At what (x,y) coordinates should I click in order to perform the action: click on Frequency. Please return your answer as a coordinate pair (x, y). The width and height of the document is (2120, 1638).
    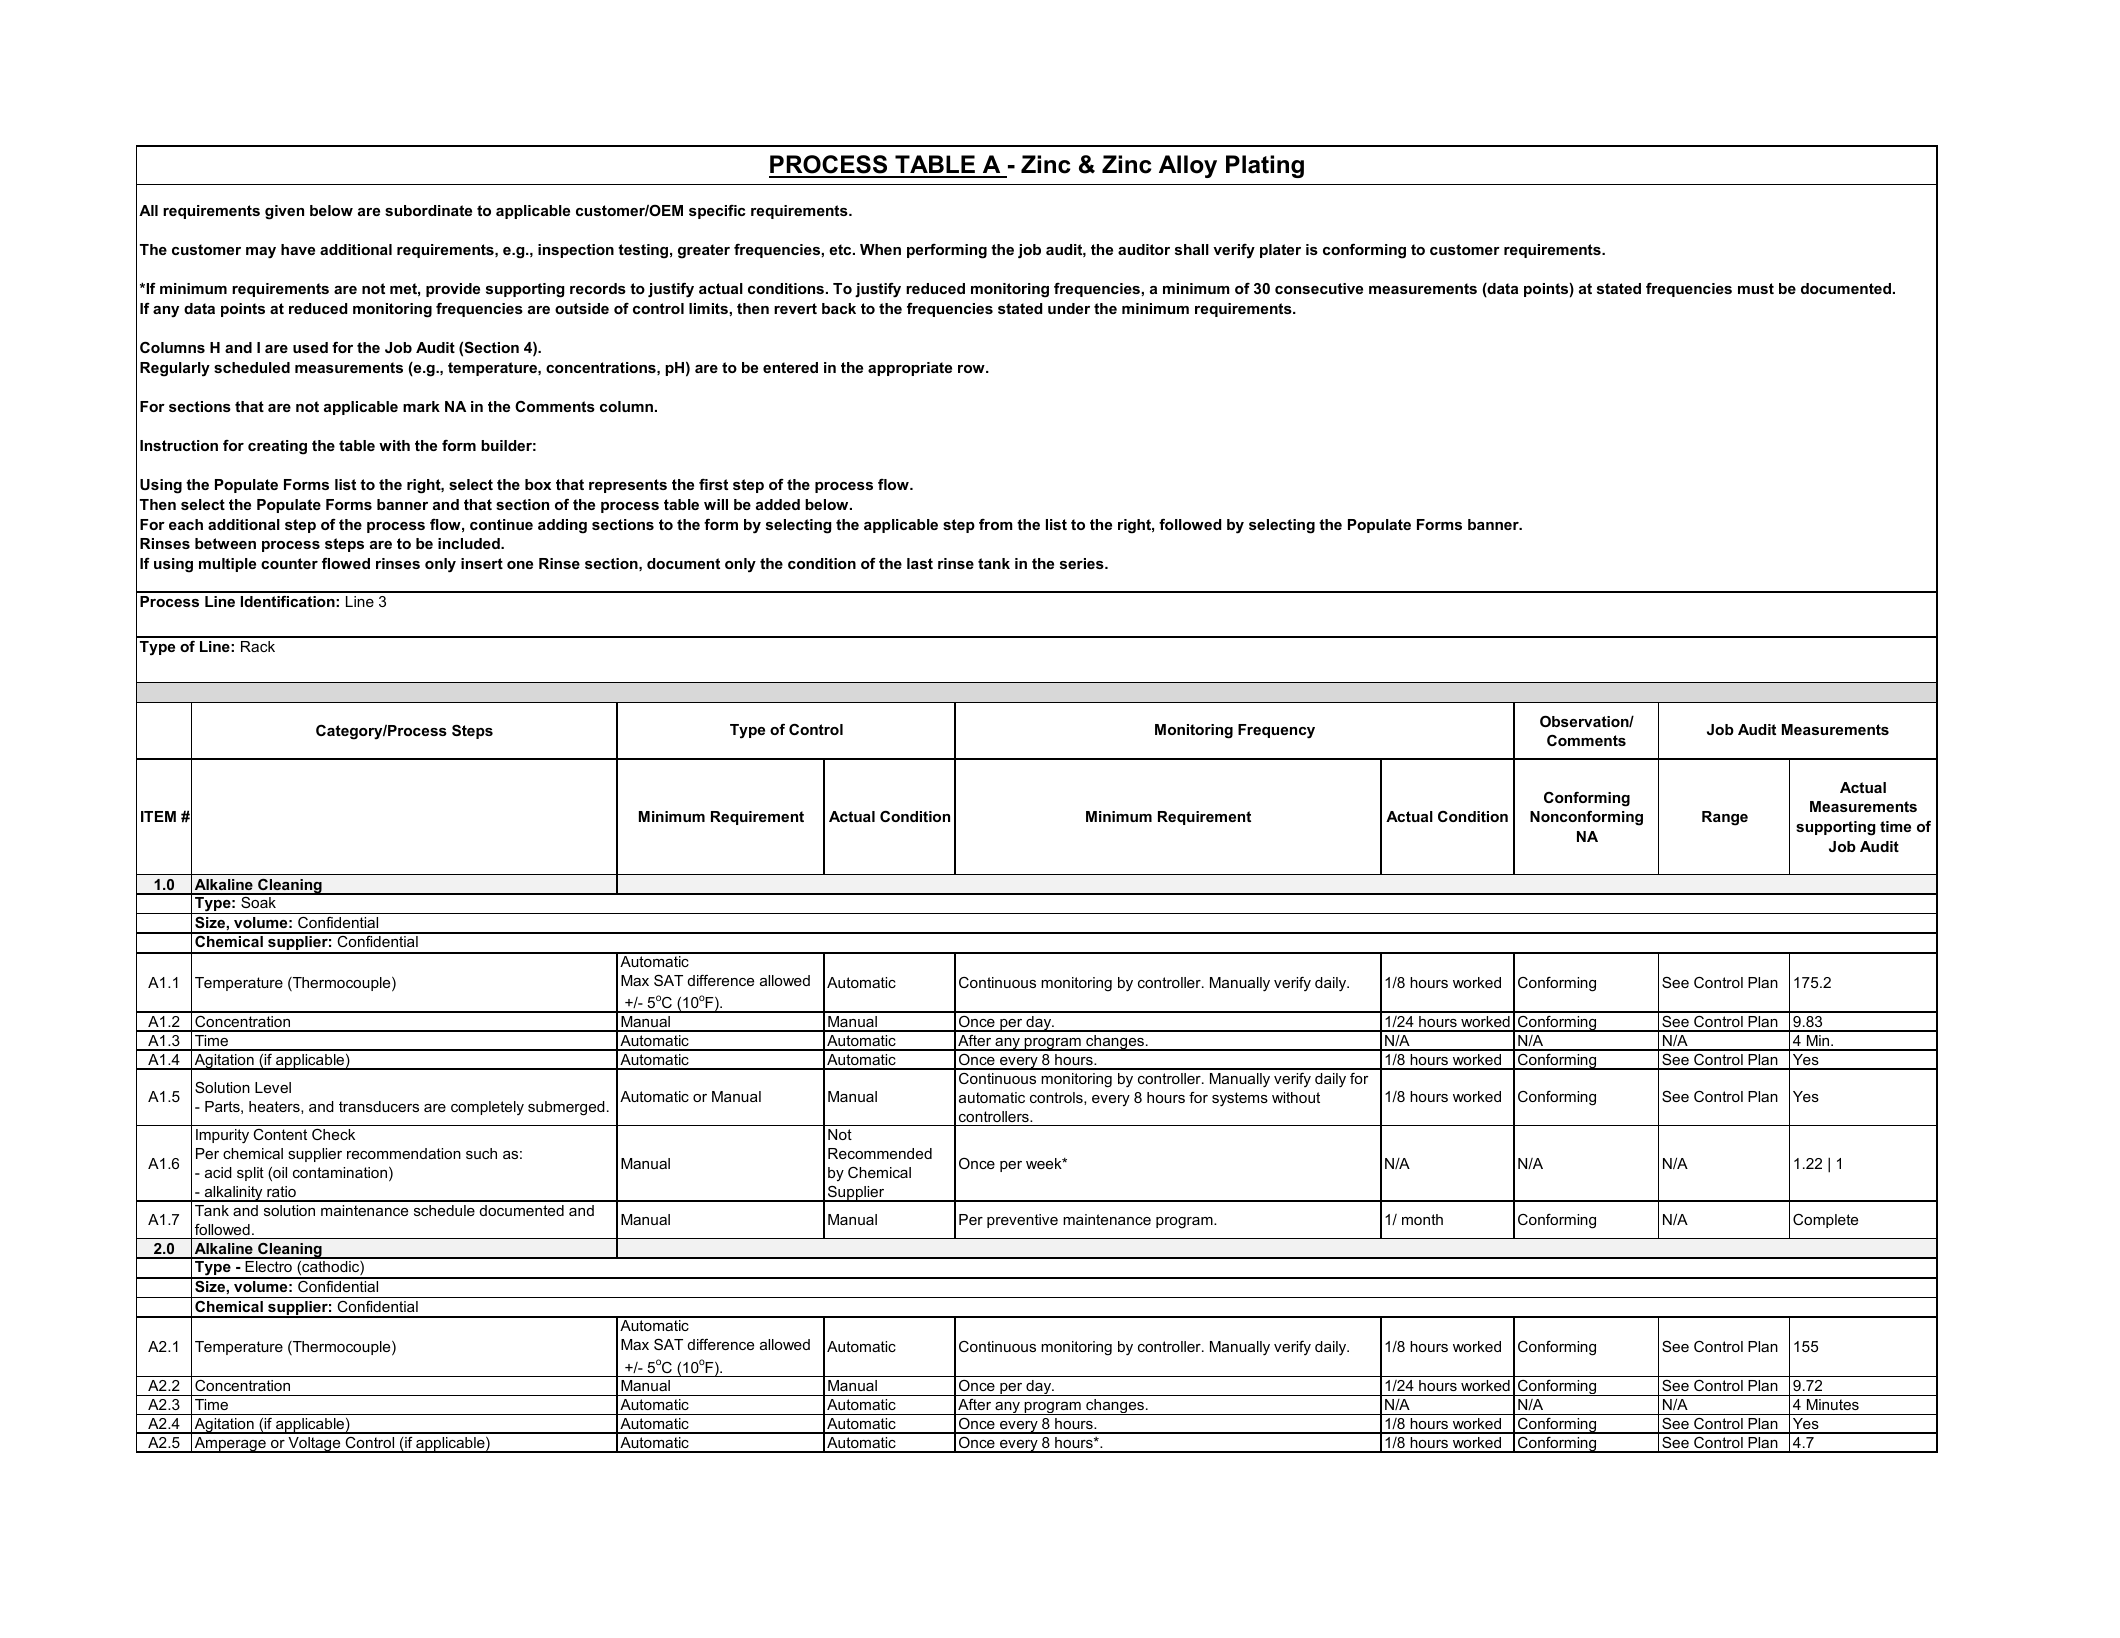
    Looking at the image, I should click on (1276, 731).
